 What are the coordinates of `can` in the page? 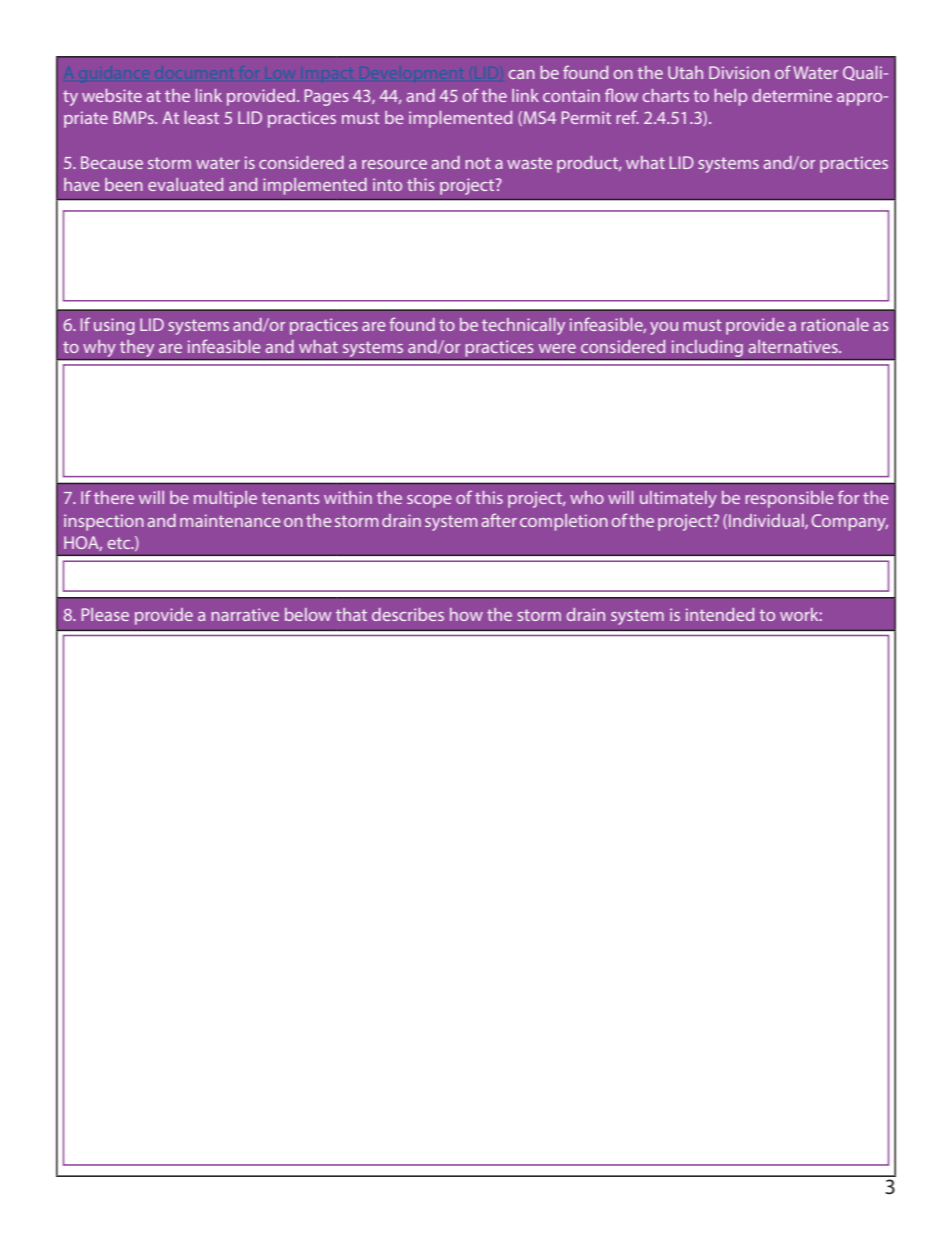 It's located at (522, 74).
